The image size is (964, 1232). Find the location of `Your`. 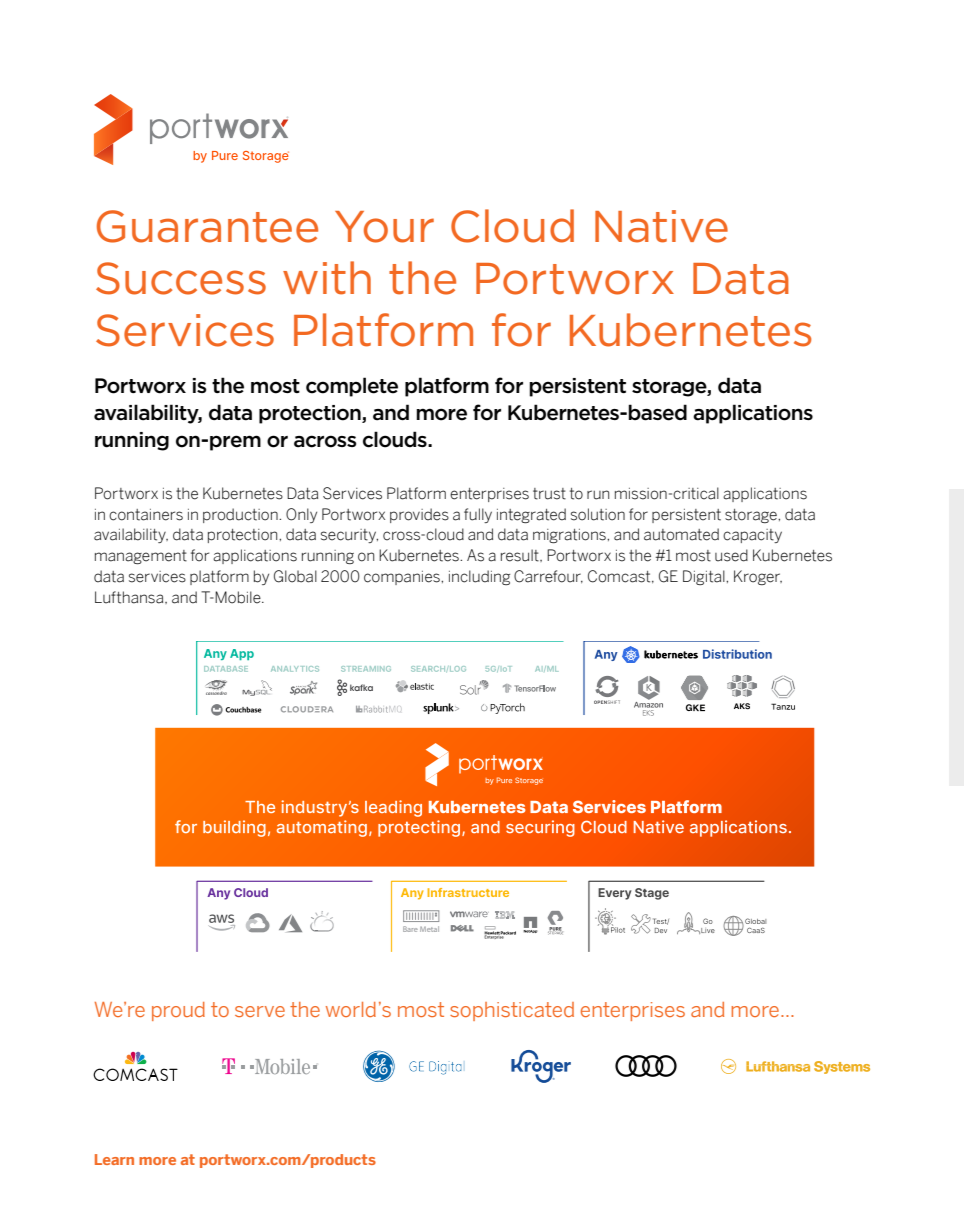

Your is located at coordinates (384, 227).
